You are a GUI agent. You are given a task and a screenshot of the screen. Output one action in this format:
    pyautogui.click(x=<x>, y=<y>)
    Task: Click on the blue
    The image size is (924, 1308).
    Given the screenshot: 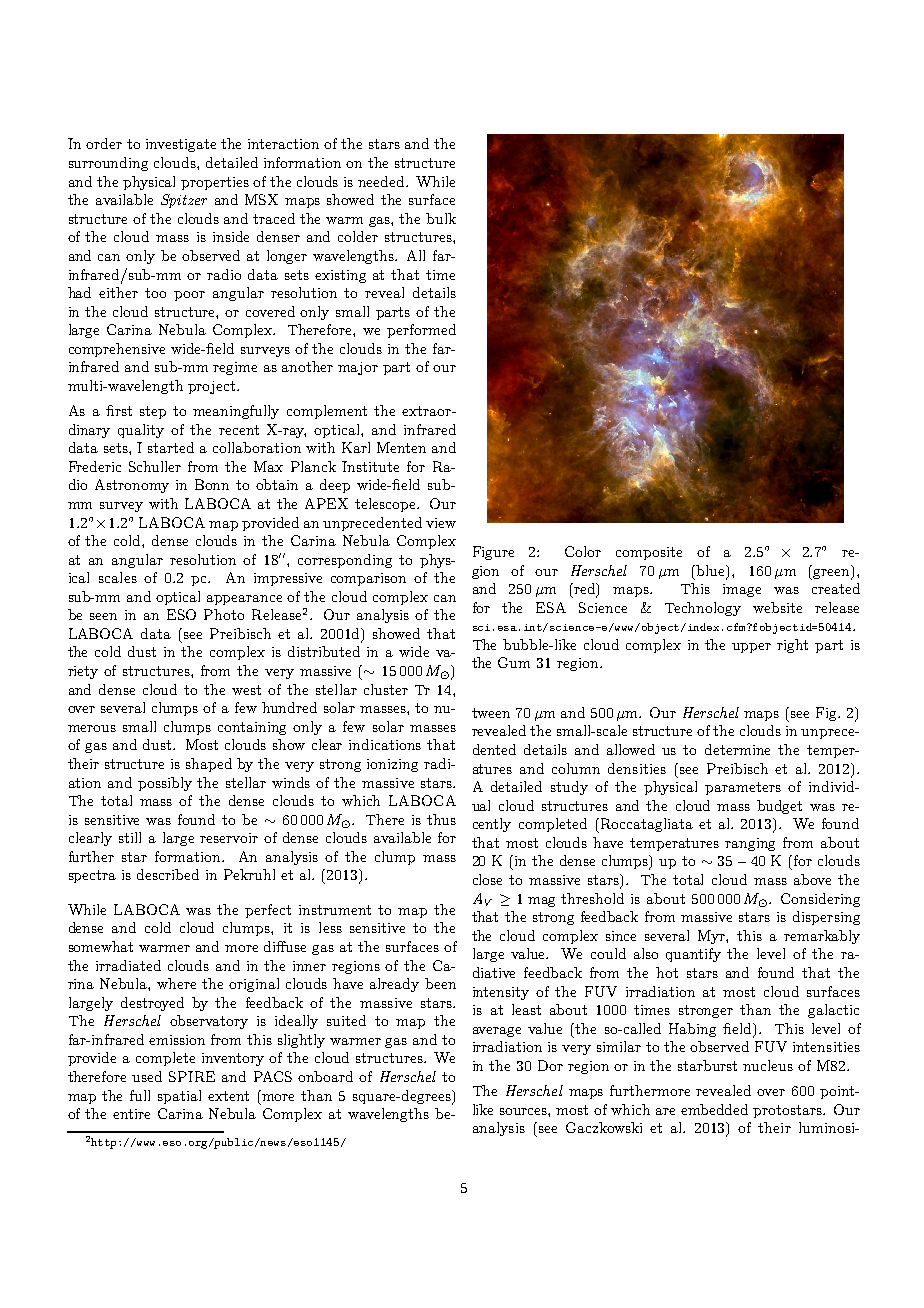 What is the action you would take?
    pyautogui.click(x=711, y=570)
